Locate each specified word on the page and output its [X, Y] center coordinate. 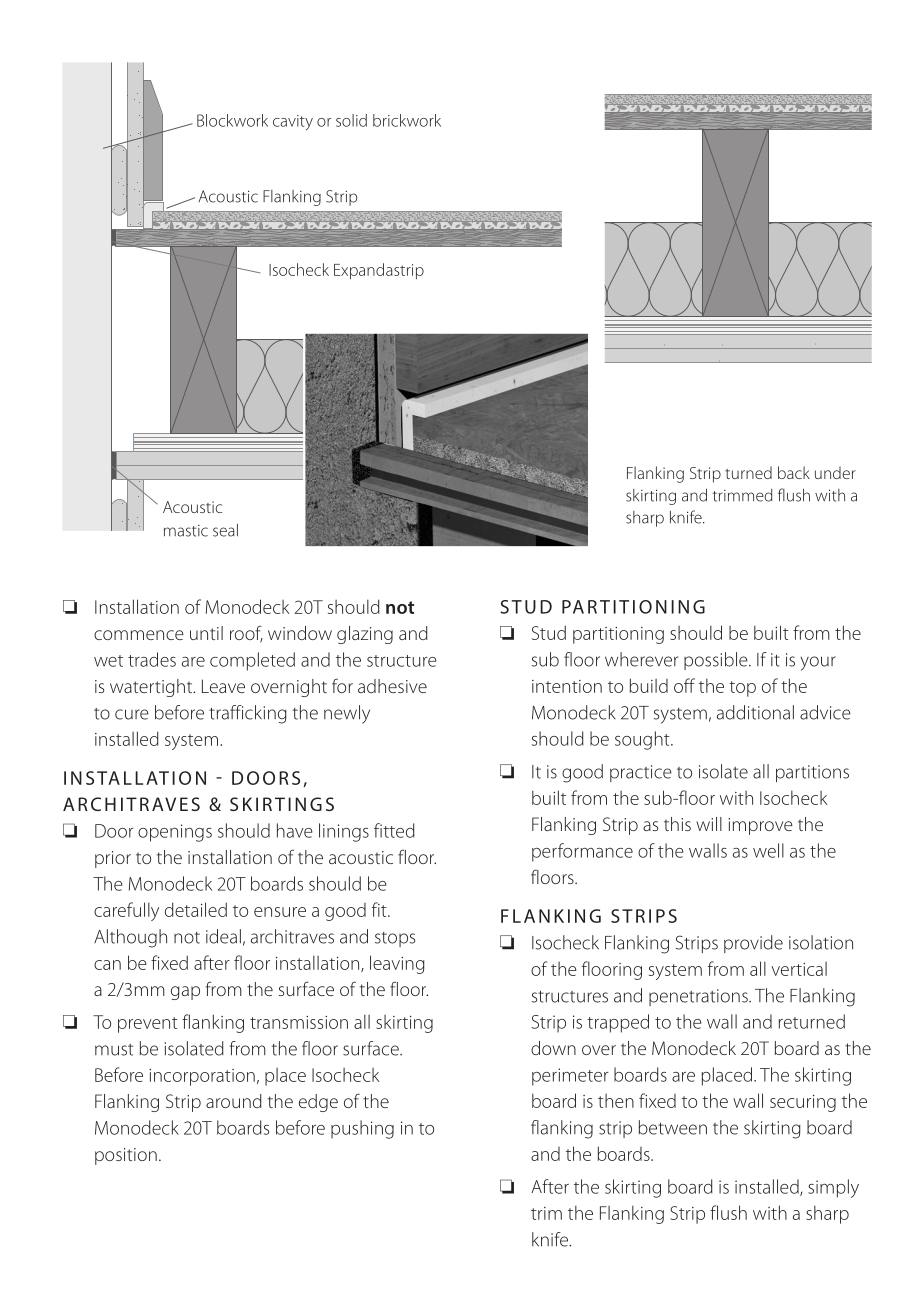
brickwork [407, 120]
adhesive [392, 686]
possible [717, 661]
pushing [362, 1129]
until [206, 633]
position [126, 1156]
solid [351, 120]
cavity [293, 122]
